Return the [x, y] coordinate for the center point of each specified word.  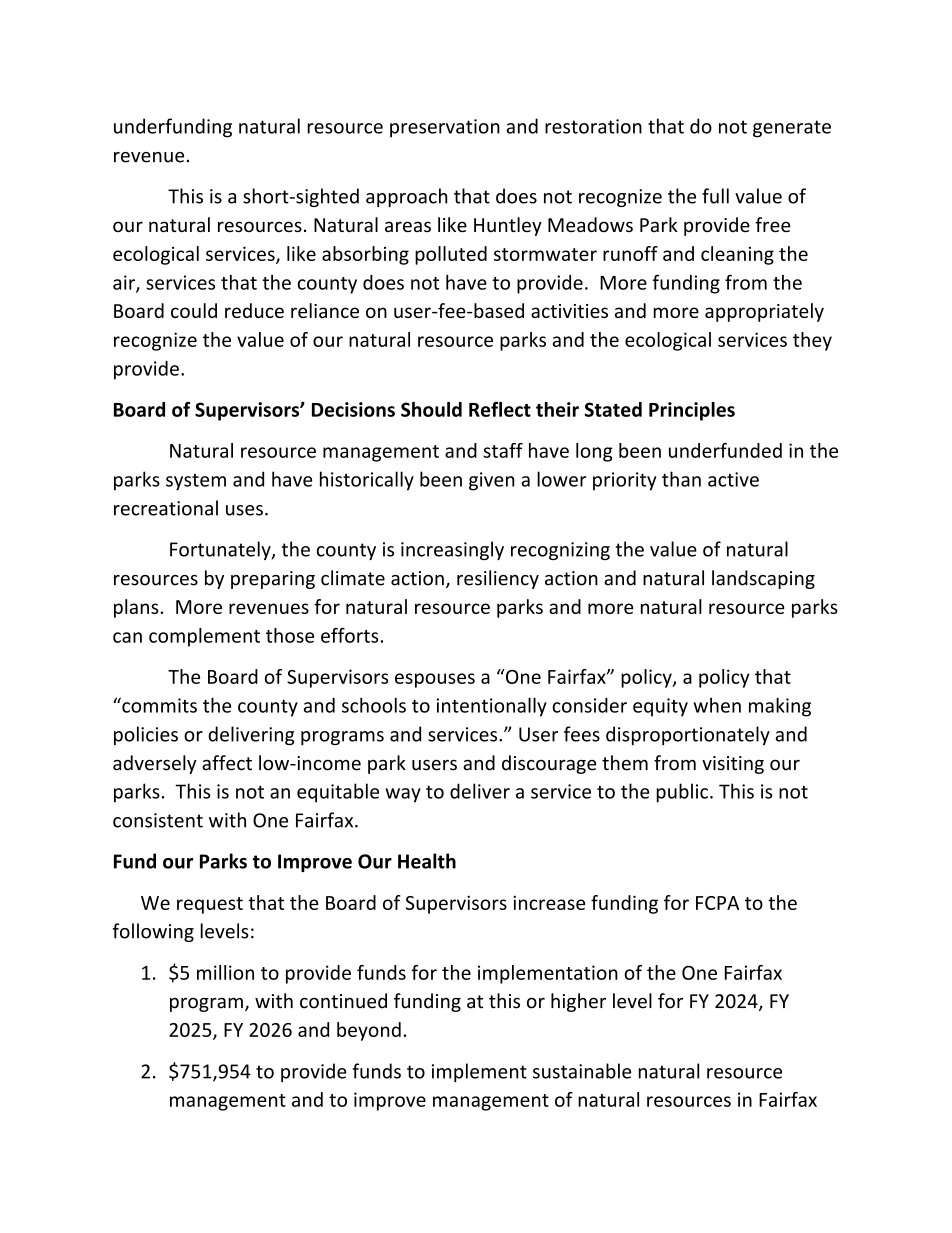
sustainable [582, 1071]
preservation [445, 128]
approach [406, 197]
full [715, 196]
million [225, 972]
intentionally [491, 707]
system [196, 482]
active [733, 479]
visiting [733, 765]
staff [503, 450]
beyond [369, 1031]
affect [227, 763]
